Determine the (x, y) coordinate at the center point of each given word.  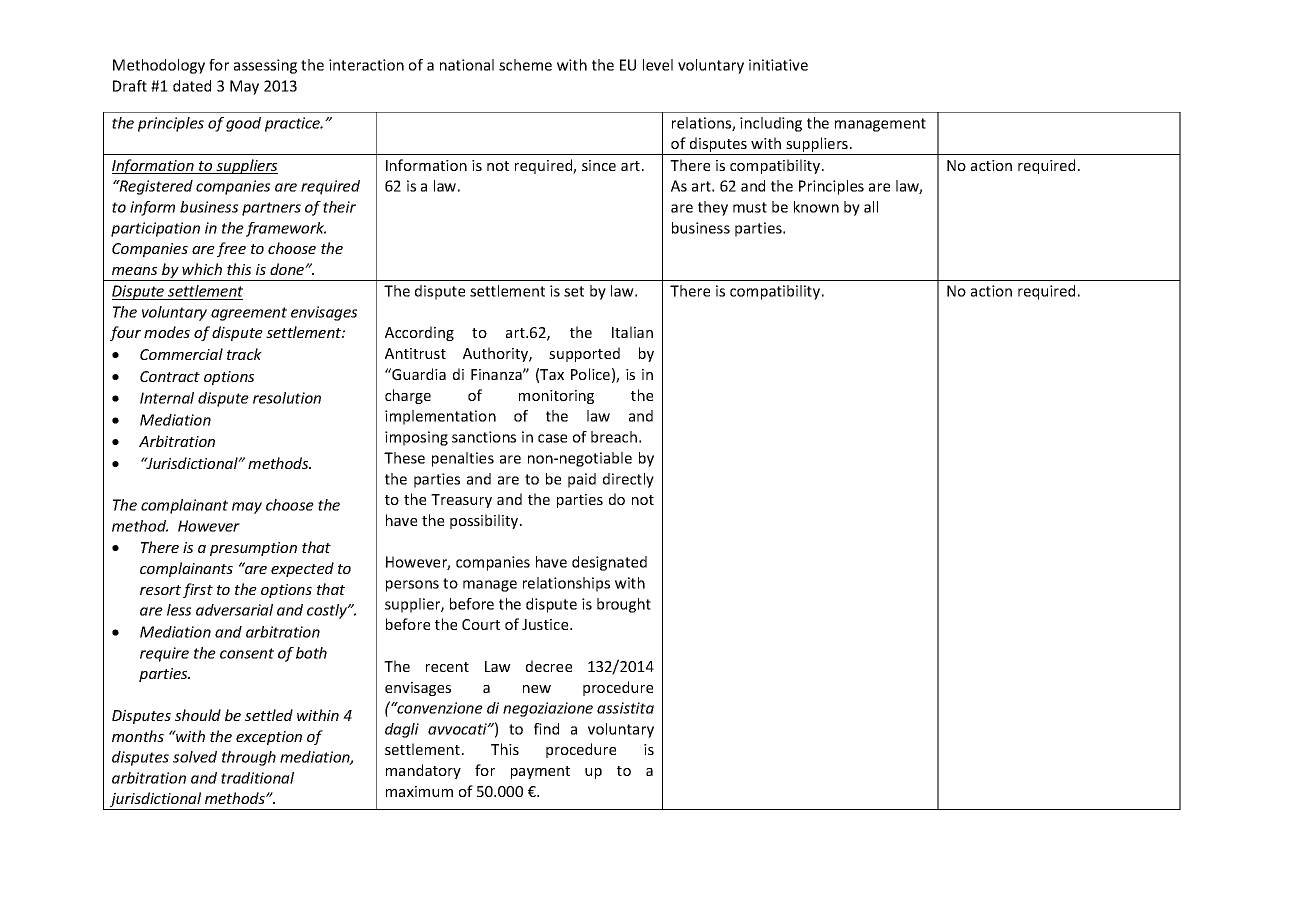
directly (628, 480)
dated (192, 86)
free (231, 249)
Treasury (461, 501)
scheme (525, 65)
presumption (253, 549)
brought (624, 605)
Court (481, 624)
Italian (632, 332)
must (750, 207)
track (244, 354)
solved (195, 757)
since (599, 165)
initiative (778, 65)
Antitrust (415, 353)
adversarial (234, 610)
